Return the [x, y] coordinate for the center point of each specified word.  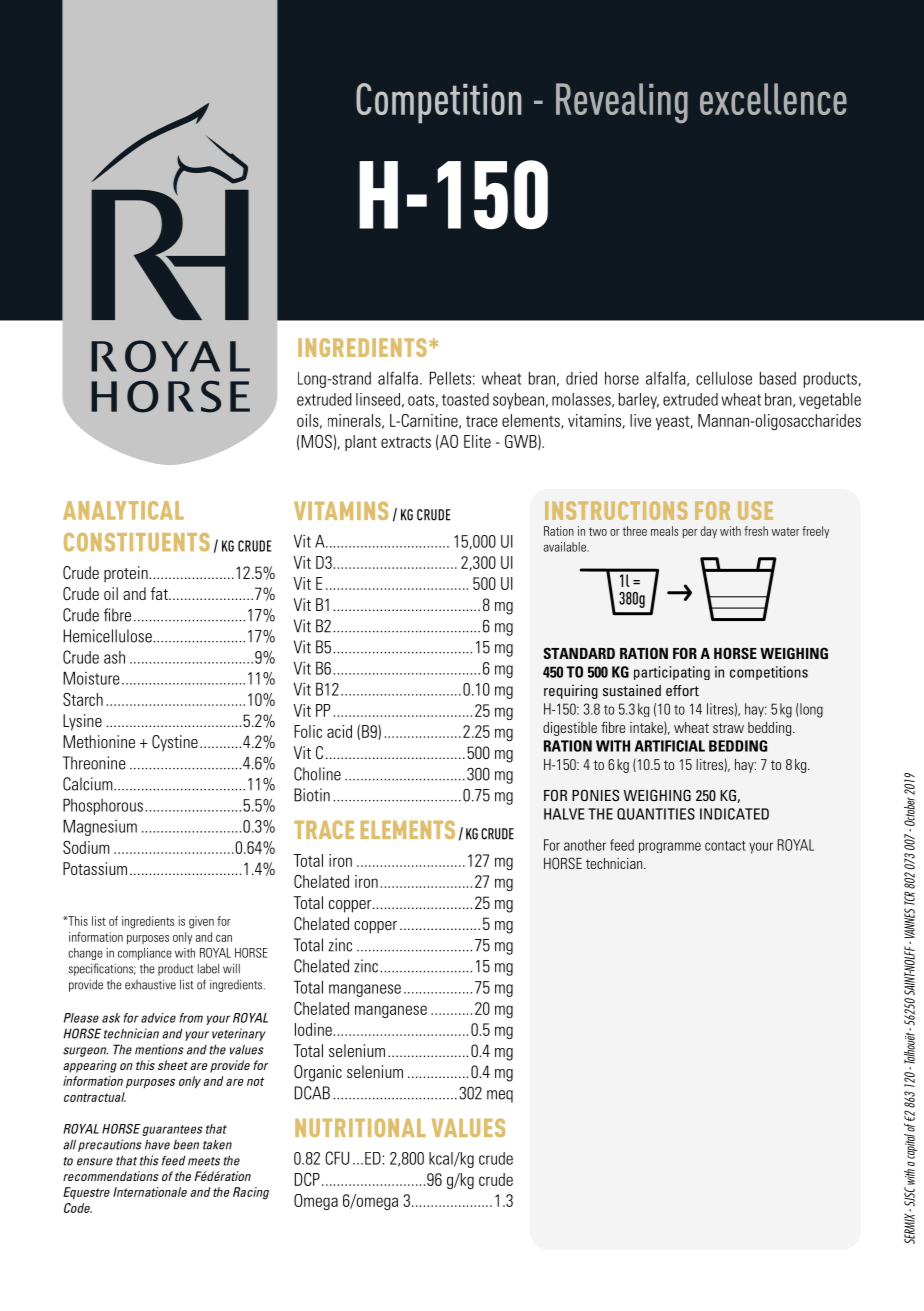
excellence [773, 99]
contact [725, 846]
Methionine [99, 741]
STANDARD [579, 653]
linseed [378, 399]
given [201, 922]
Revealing [622, 103]
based [778, 378]
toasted [465, 399]
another [585, 845]
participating [672, 673]
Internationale [150, 1192]
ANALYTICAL [123, 510]
